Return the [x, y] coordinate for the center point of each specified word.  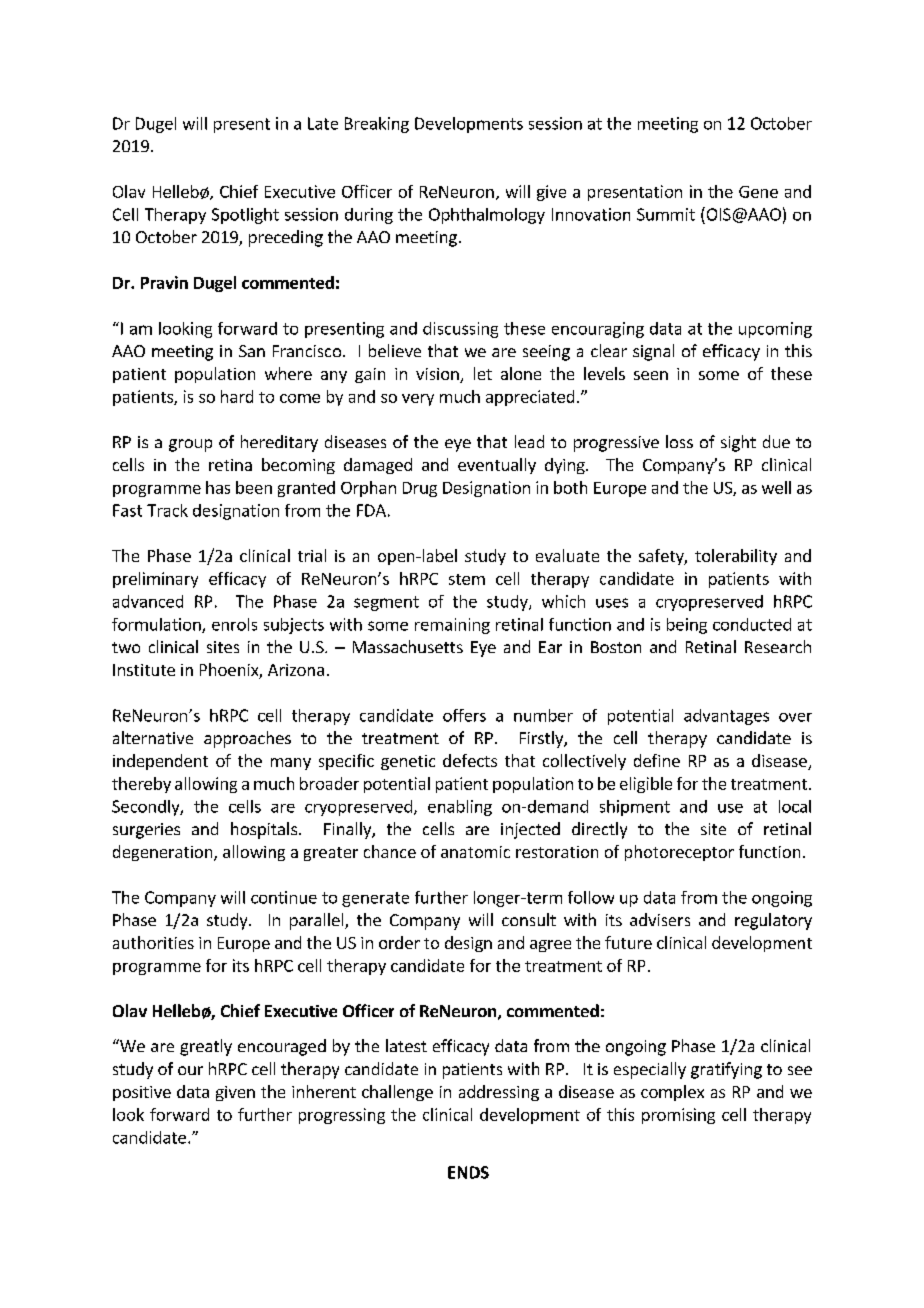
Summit [666, 214]
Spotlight [245, 216]
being [687, 626]
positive [142, 1093]
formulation [157, 625]
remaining [452, 626]
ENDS [468, 1172]
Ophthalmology [487, 216]
